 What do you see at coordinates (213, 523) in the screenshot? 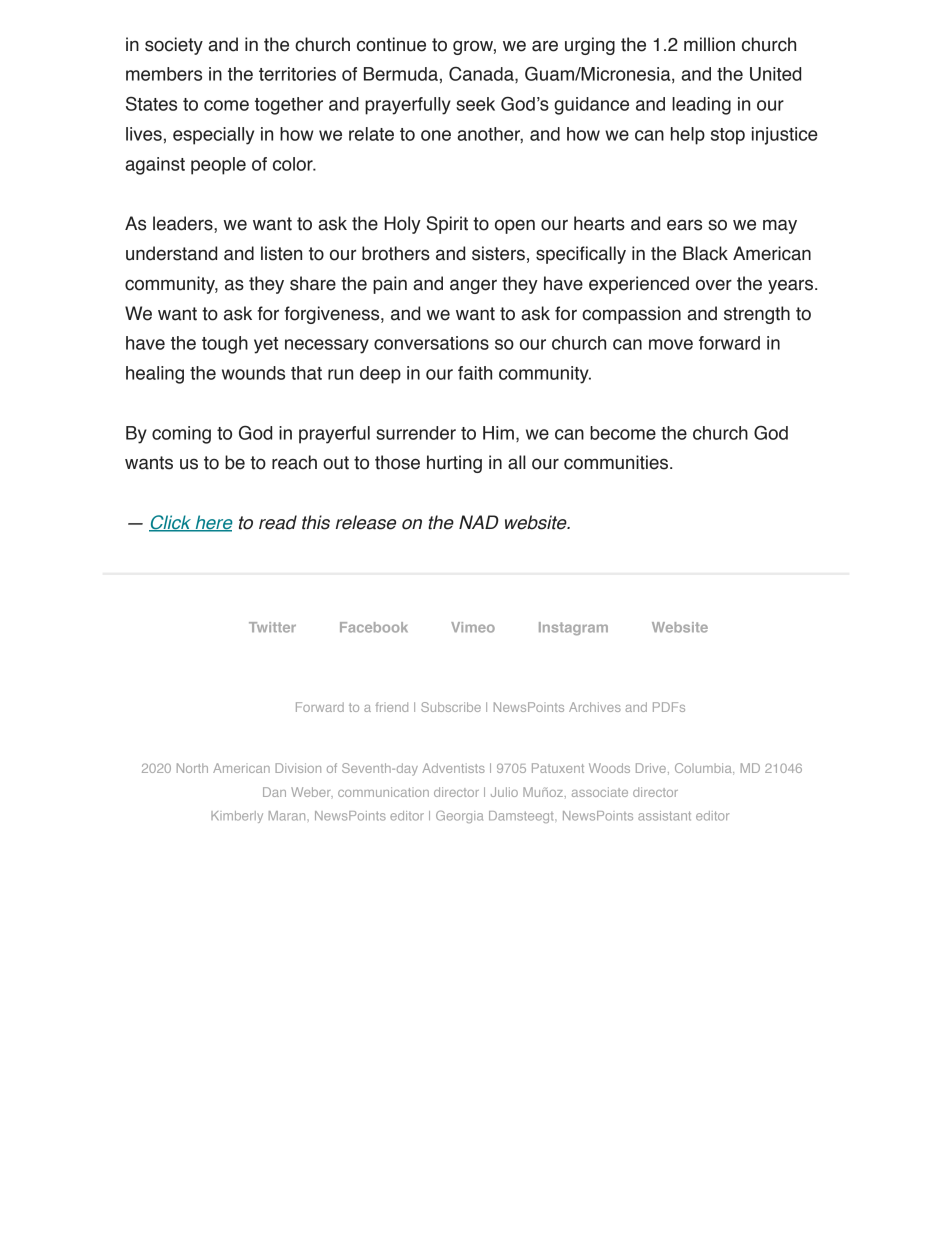
I see `here` at bounding box center [213, 523].
